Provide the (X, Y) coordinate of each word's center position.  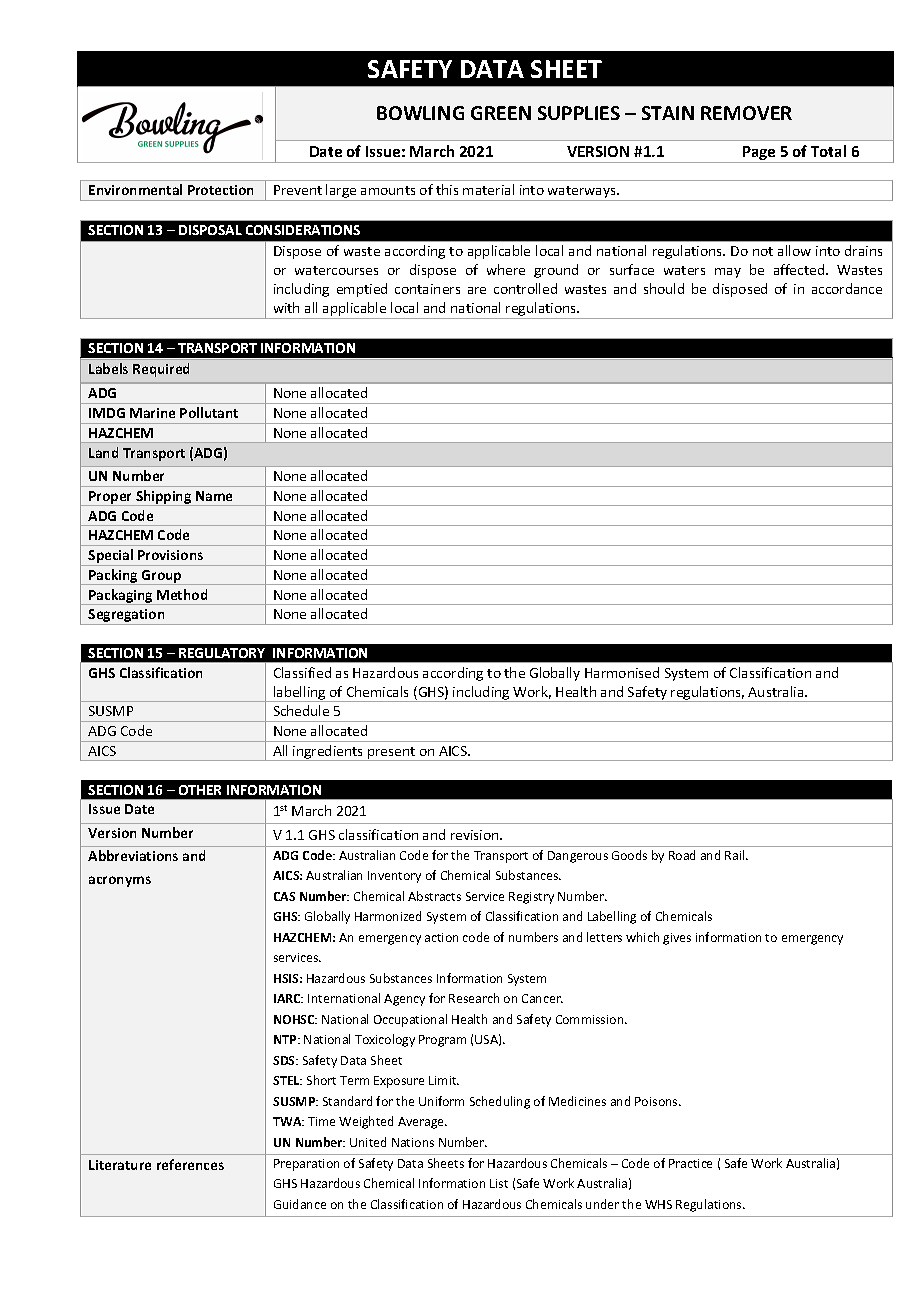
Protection (220, 190)
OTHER (200, 790)
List (499, 1183)
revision (476, 835)
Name (214, 496)
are (477, 290)
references (190, 1164)
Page (759, 154)
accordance (847, 288)
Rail (736, 855)
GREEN (501, 113)
